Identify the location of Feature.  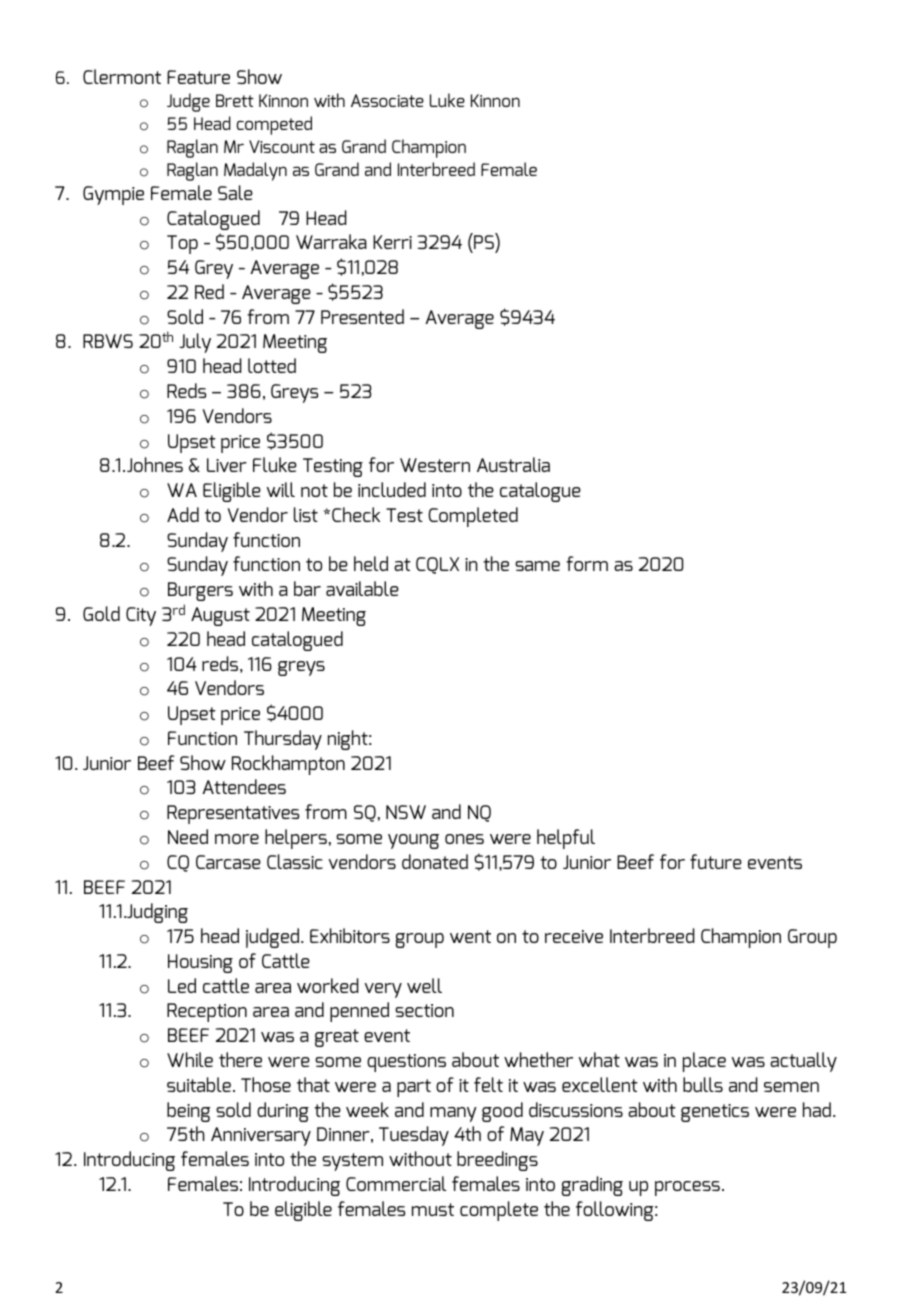
(198, 77).
